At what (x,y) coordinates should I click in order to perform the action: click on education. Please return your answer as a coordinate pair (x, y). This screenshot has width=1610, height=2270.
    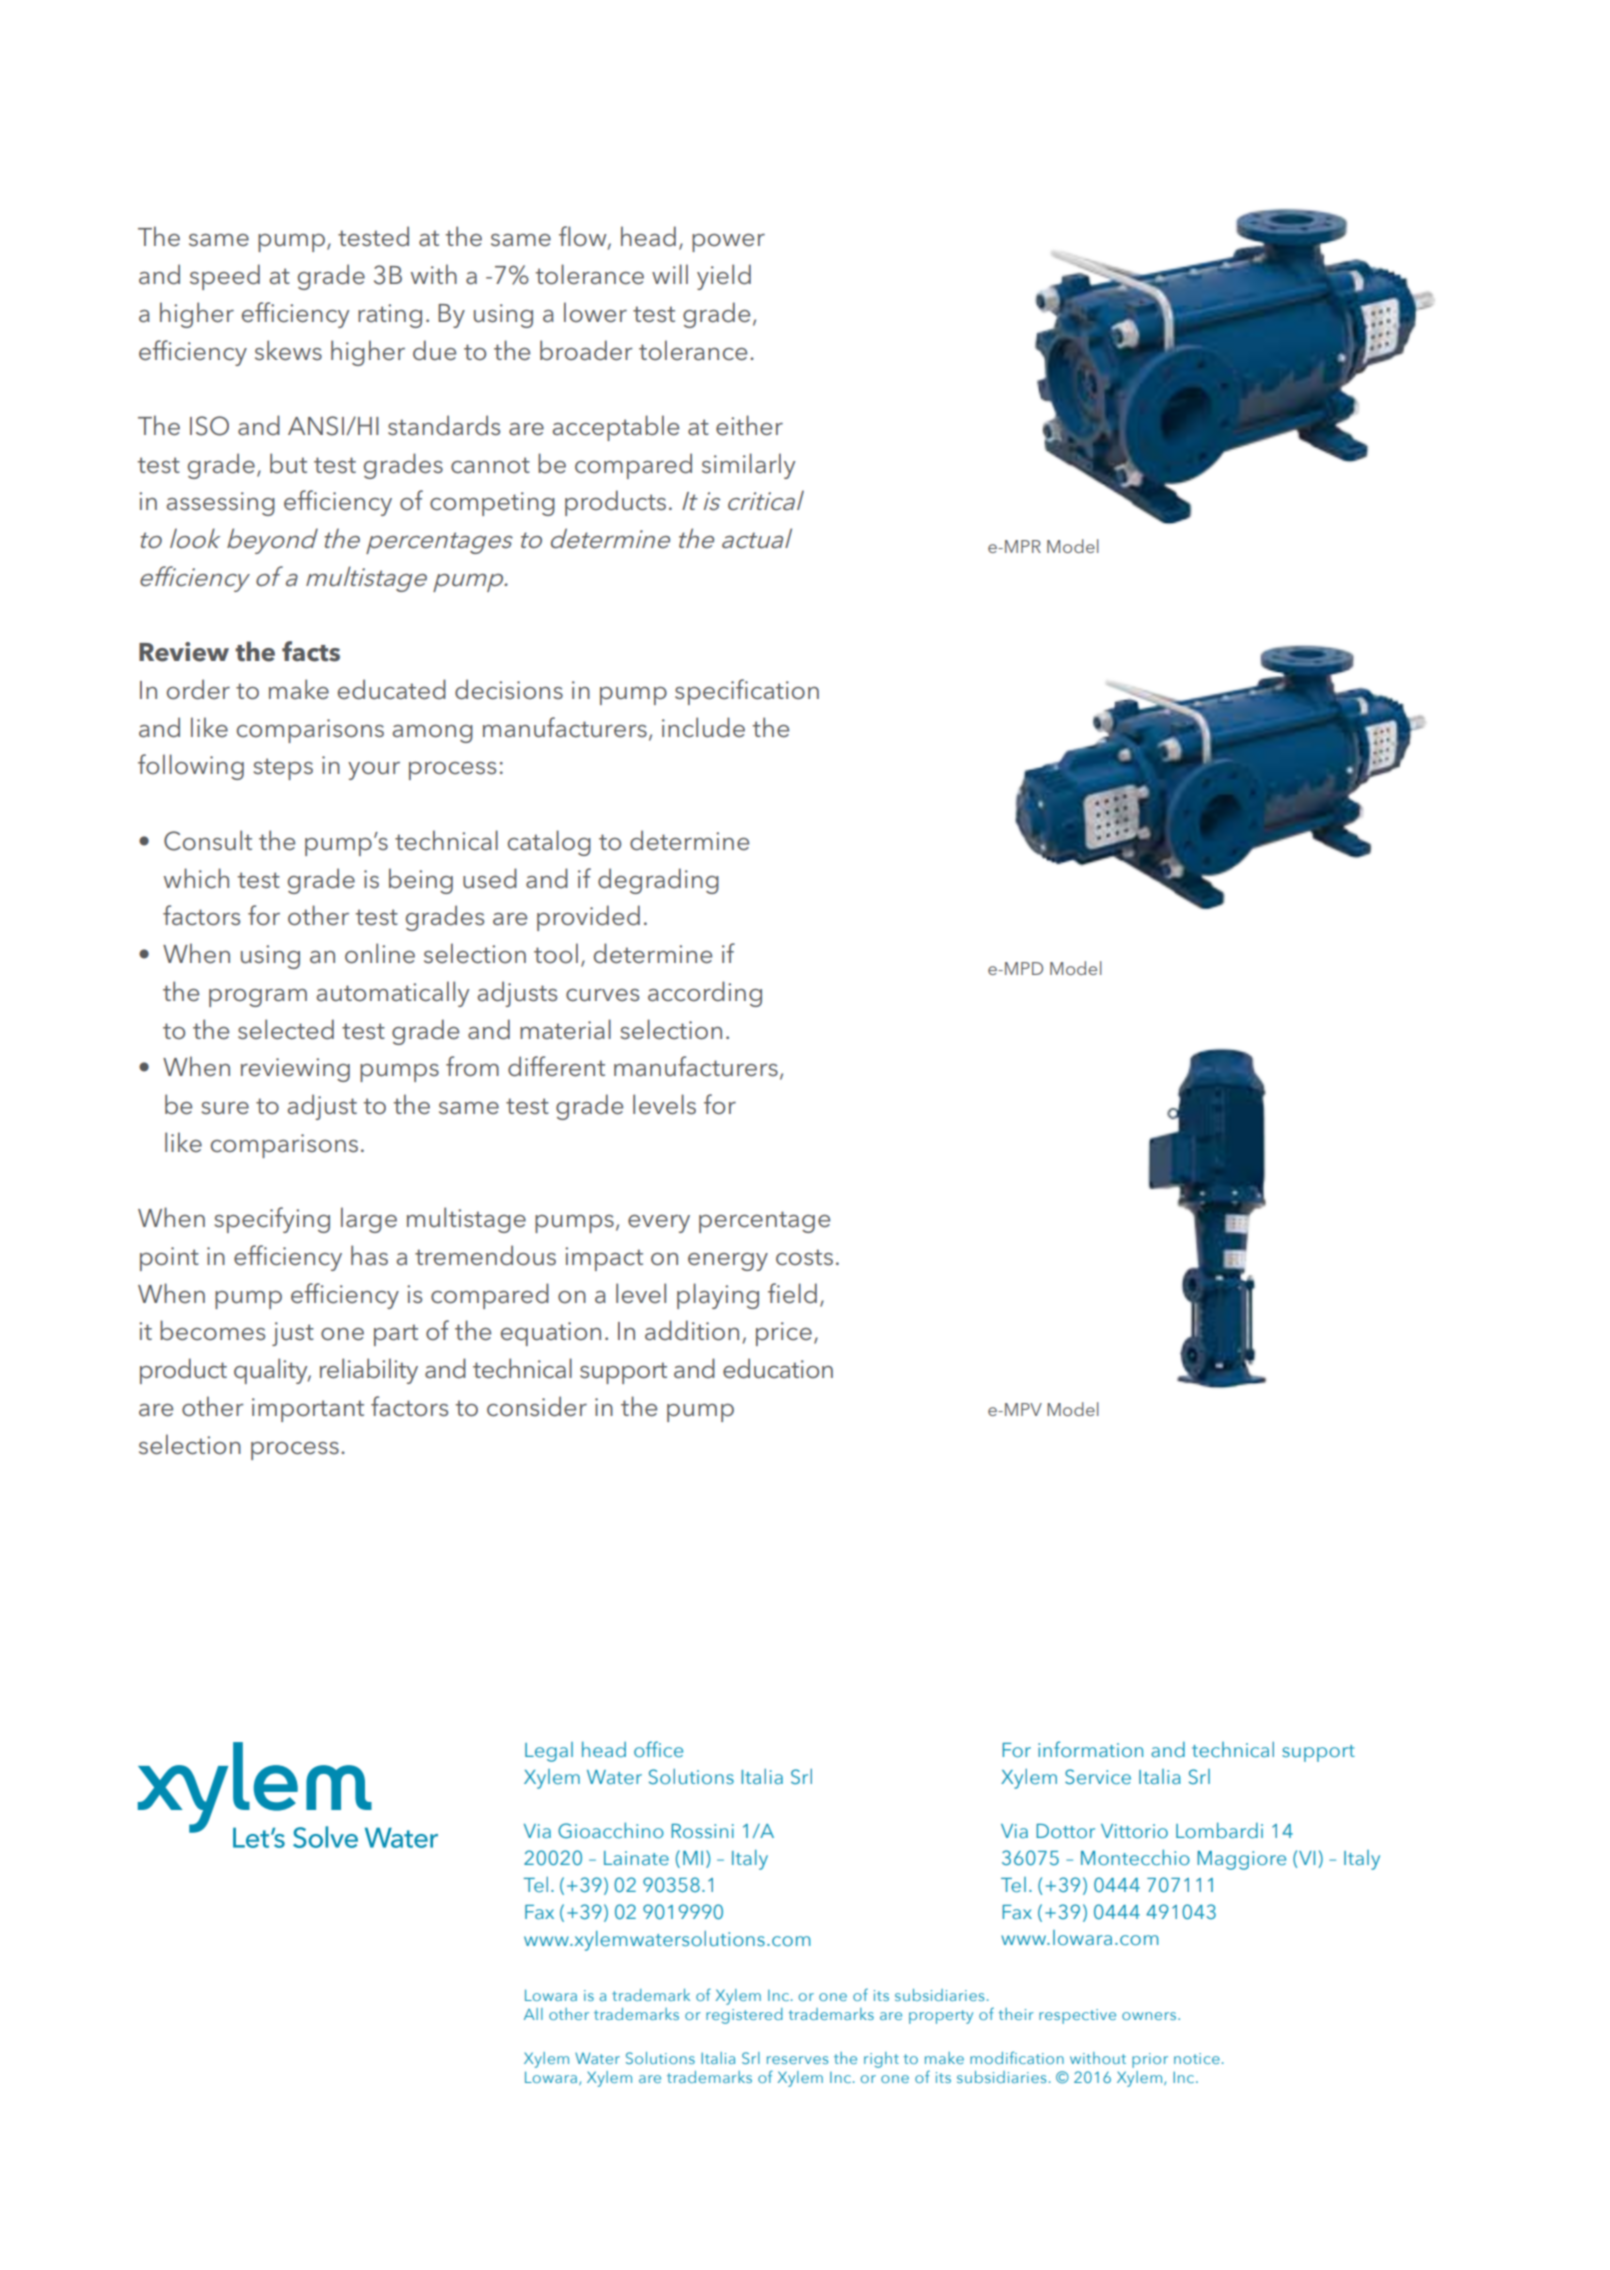
    Looking at the image, I should click on (778, 1368).
